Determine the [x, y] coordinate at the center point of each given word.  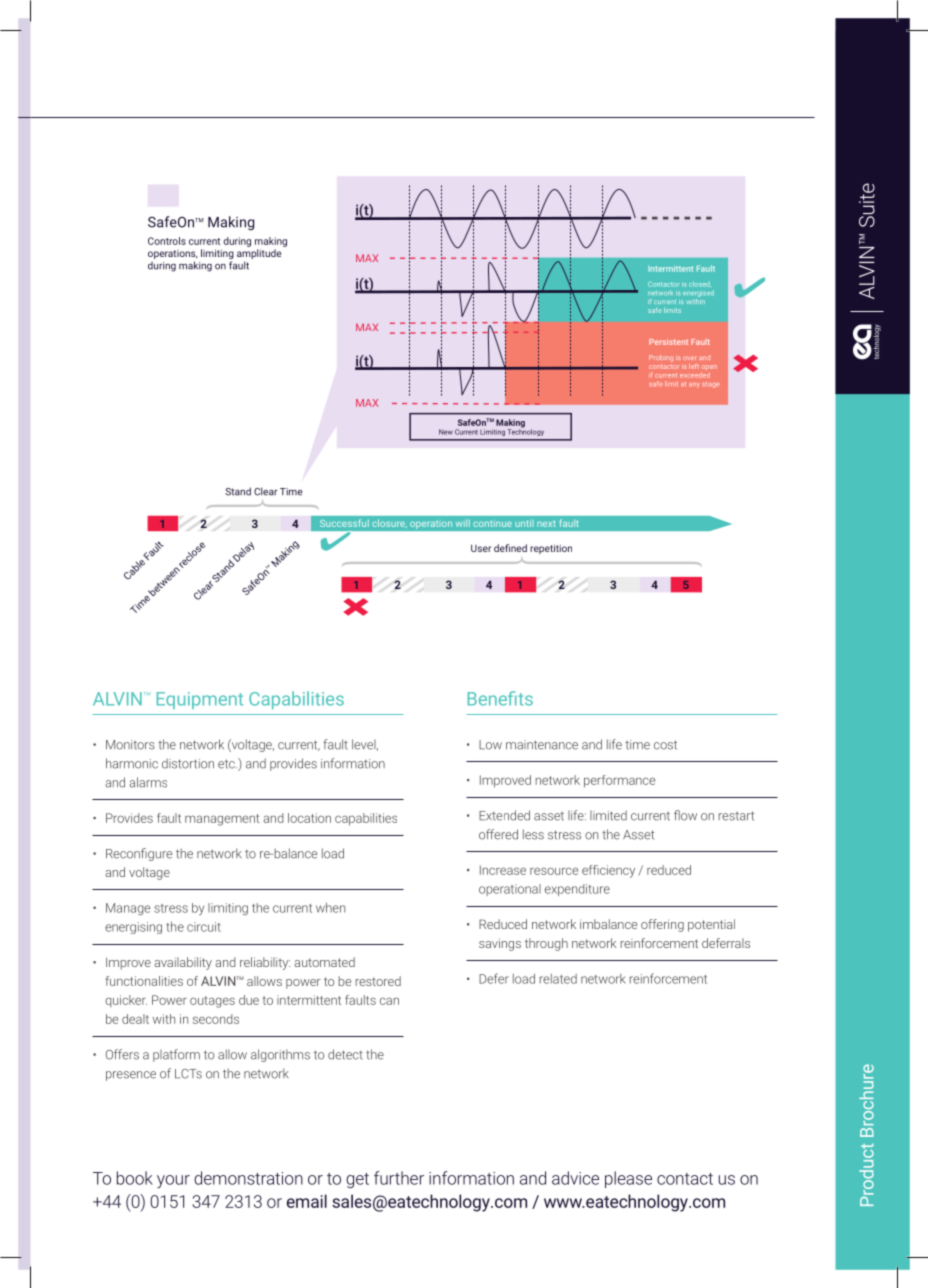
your [173, 1181]
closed [699, 284]
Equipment [200, 700]
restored [378, 981]
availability [183, 963]
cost [665, 745]
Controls [167, 241]
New [446, 432]
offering [662, 925]
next [546, 523]
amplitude [259, 254]
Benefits [500, 698]
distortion [188, 763]
